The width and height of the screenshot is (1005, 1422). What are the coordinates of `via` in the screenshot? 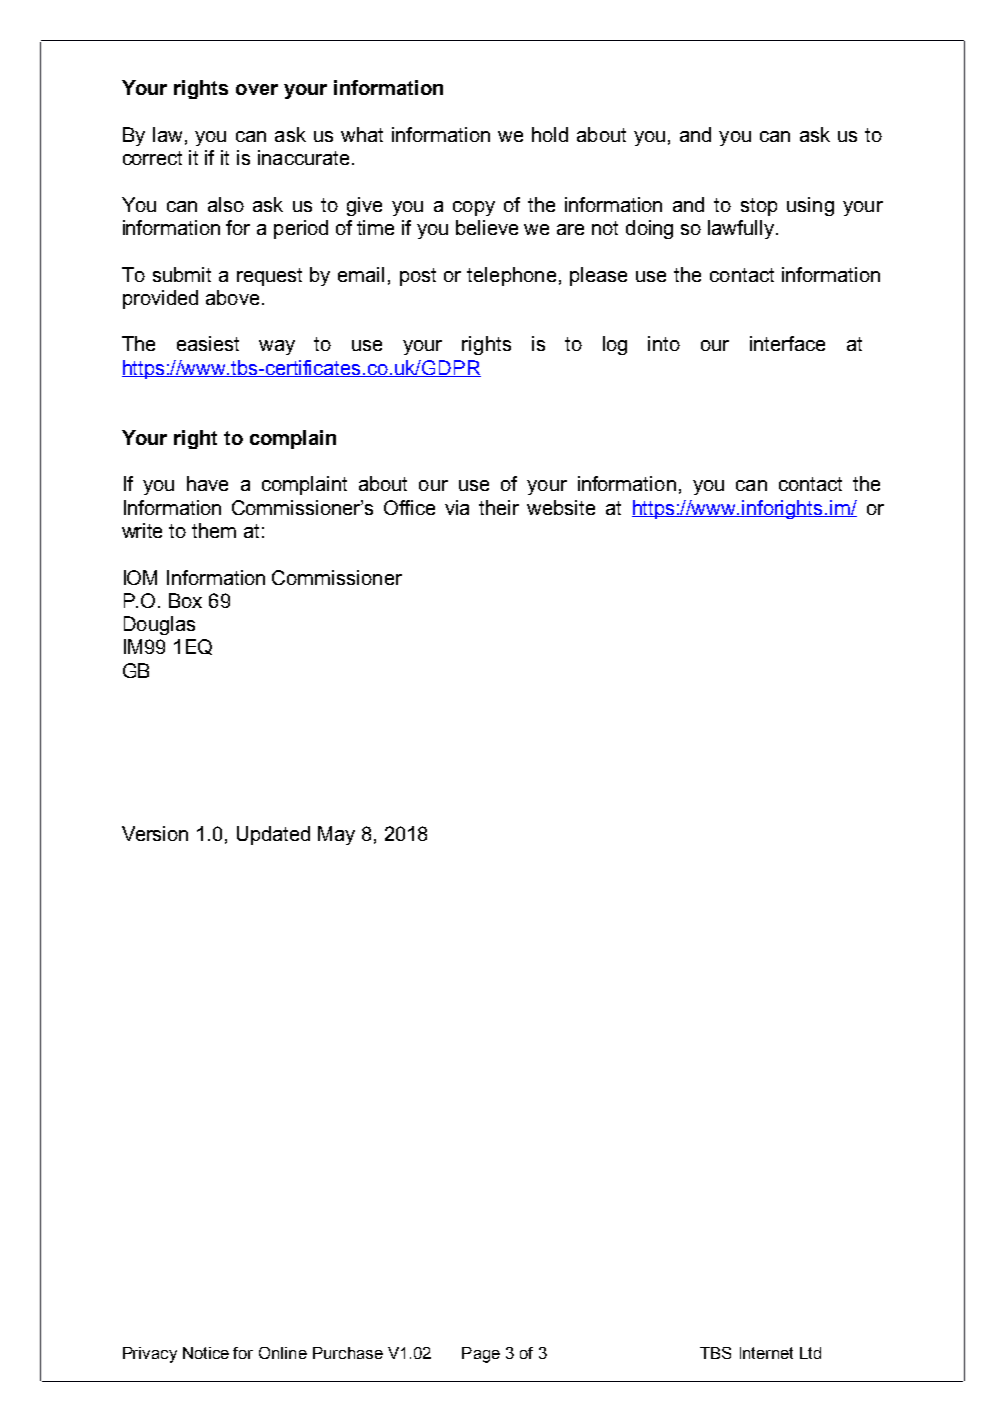 It's located at (457, 507).
